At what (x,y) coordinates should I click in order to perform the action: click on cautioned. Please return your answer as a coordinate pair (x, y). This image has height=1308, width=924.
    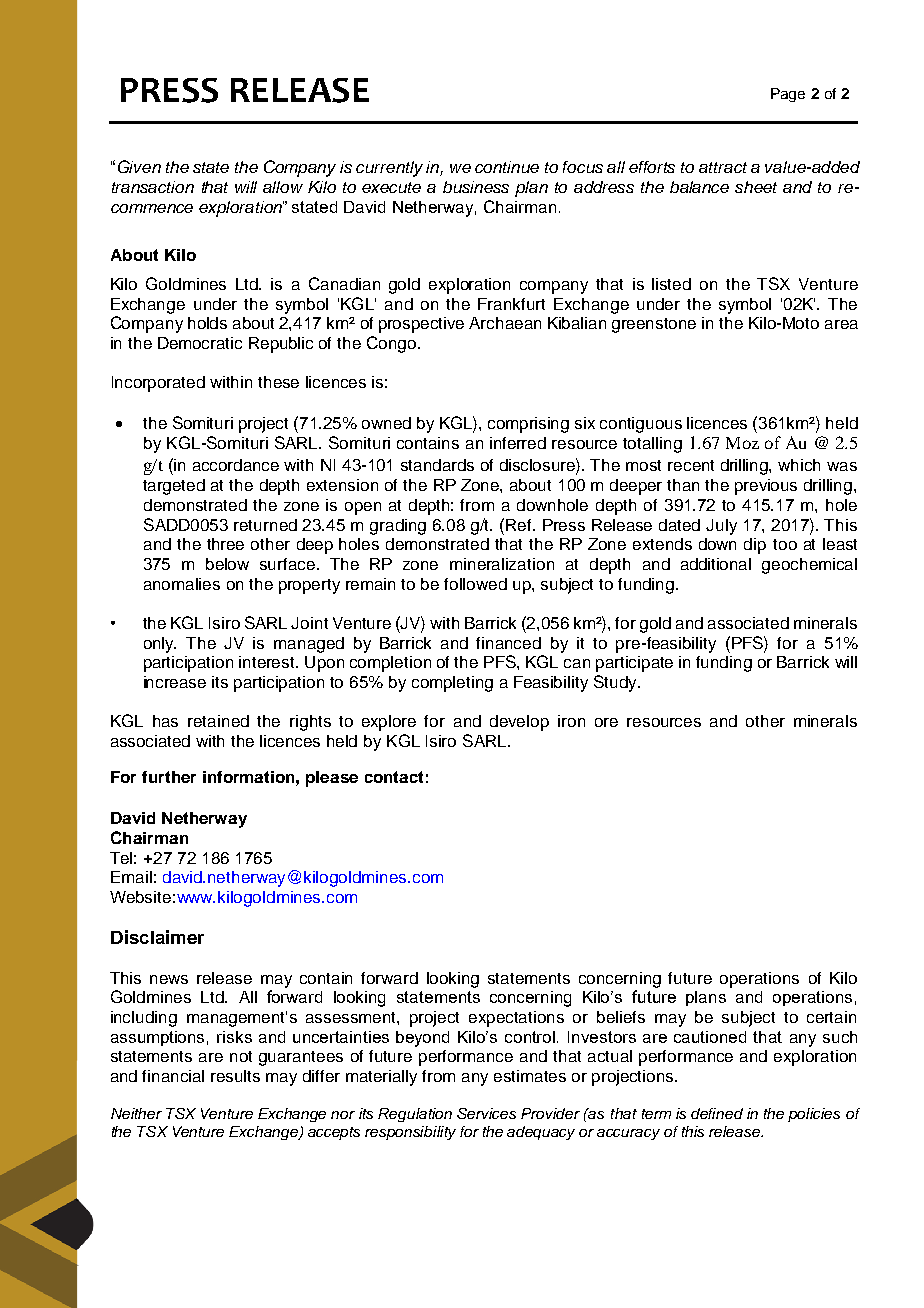
    Looking at the image, I should click on (710, 1037).
